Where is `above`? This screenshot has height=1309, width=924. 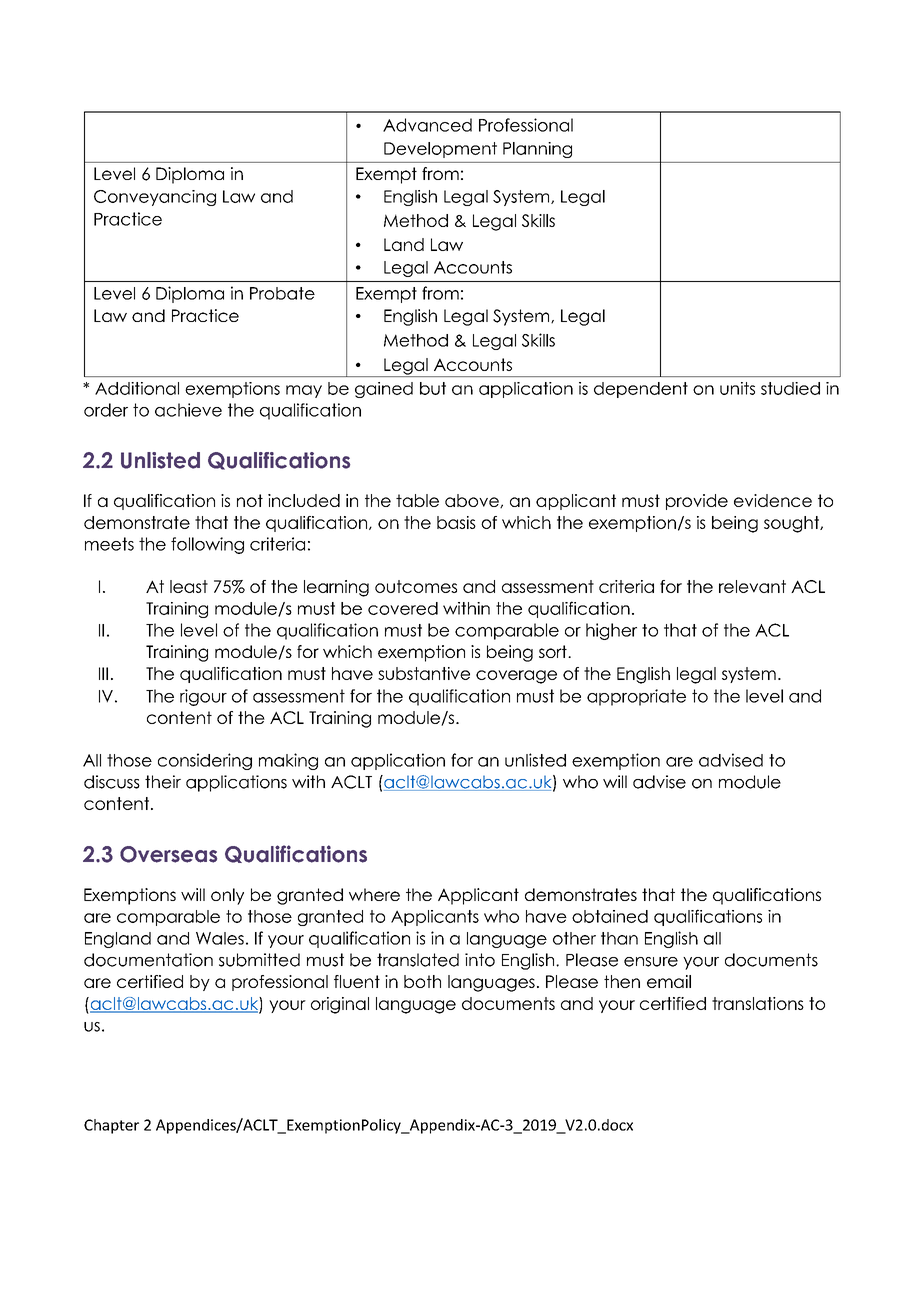
above is located at coordinates (473, 501).
